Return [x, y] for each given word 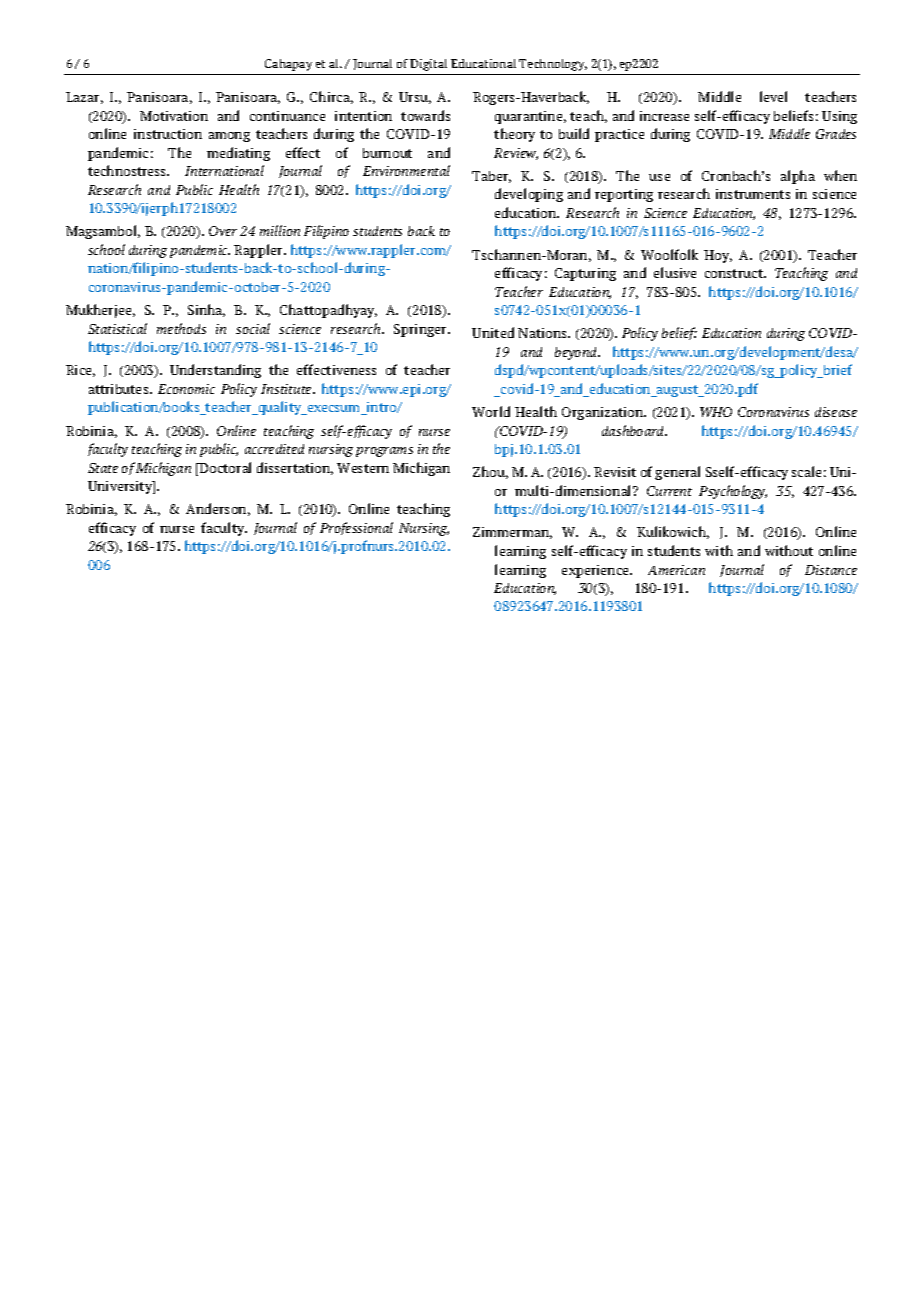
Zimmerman [512, 533]
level [773, 96]
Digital [428, 65]
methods [181, 328]
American [676, 570]
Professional [356, 528]
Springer [422, 330]
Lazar [84, 98]
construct [735, 273]
